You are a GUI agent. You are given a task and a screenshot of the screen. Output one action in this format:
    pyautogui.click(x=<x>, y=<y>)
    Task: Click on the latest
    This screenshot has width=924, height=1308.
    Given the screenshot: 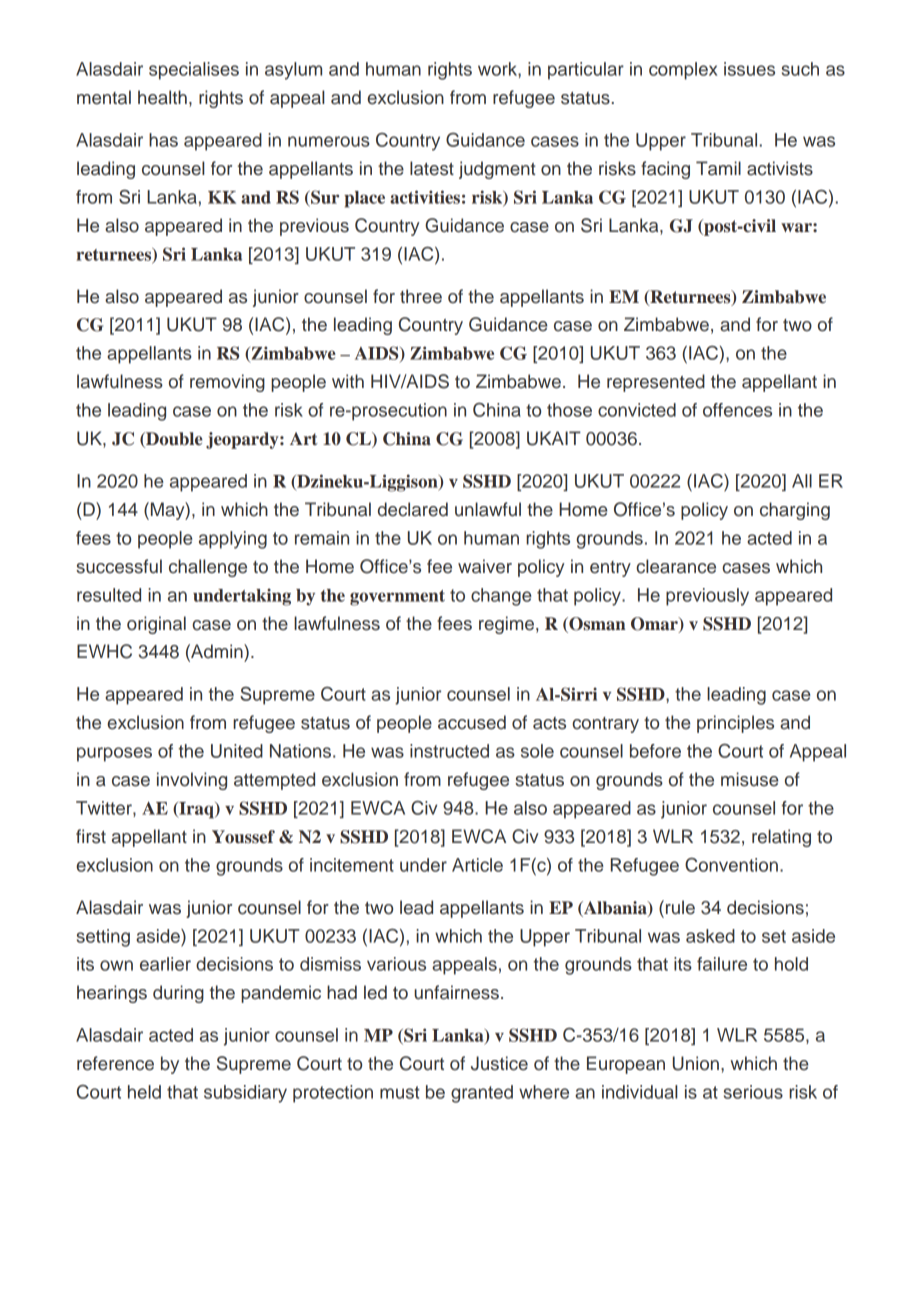 What is the action you would take?
    pyautogui.click(x=432, y=168)
